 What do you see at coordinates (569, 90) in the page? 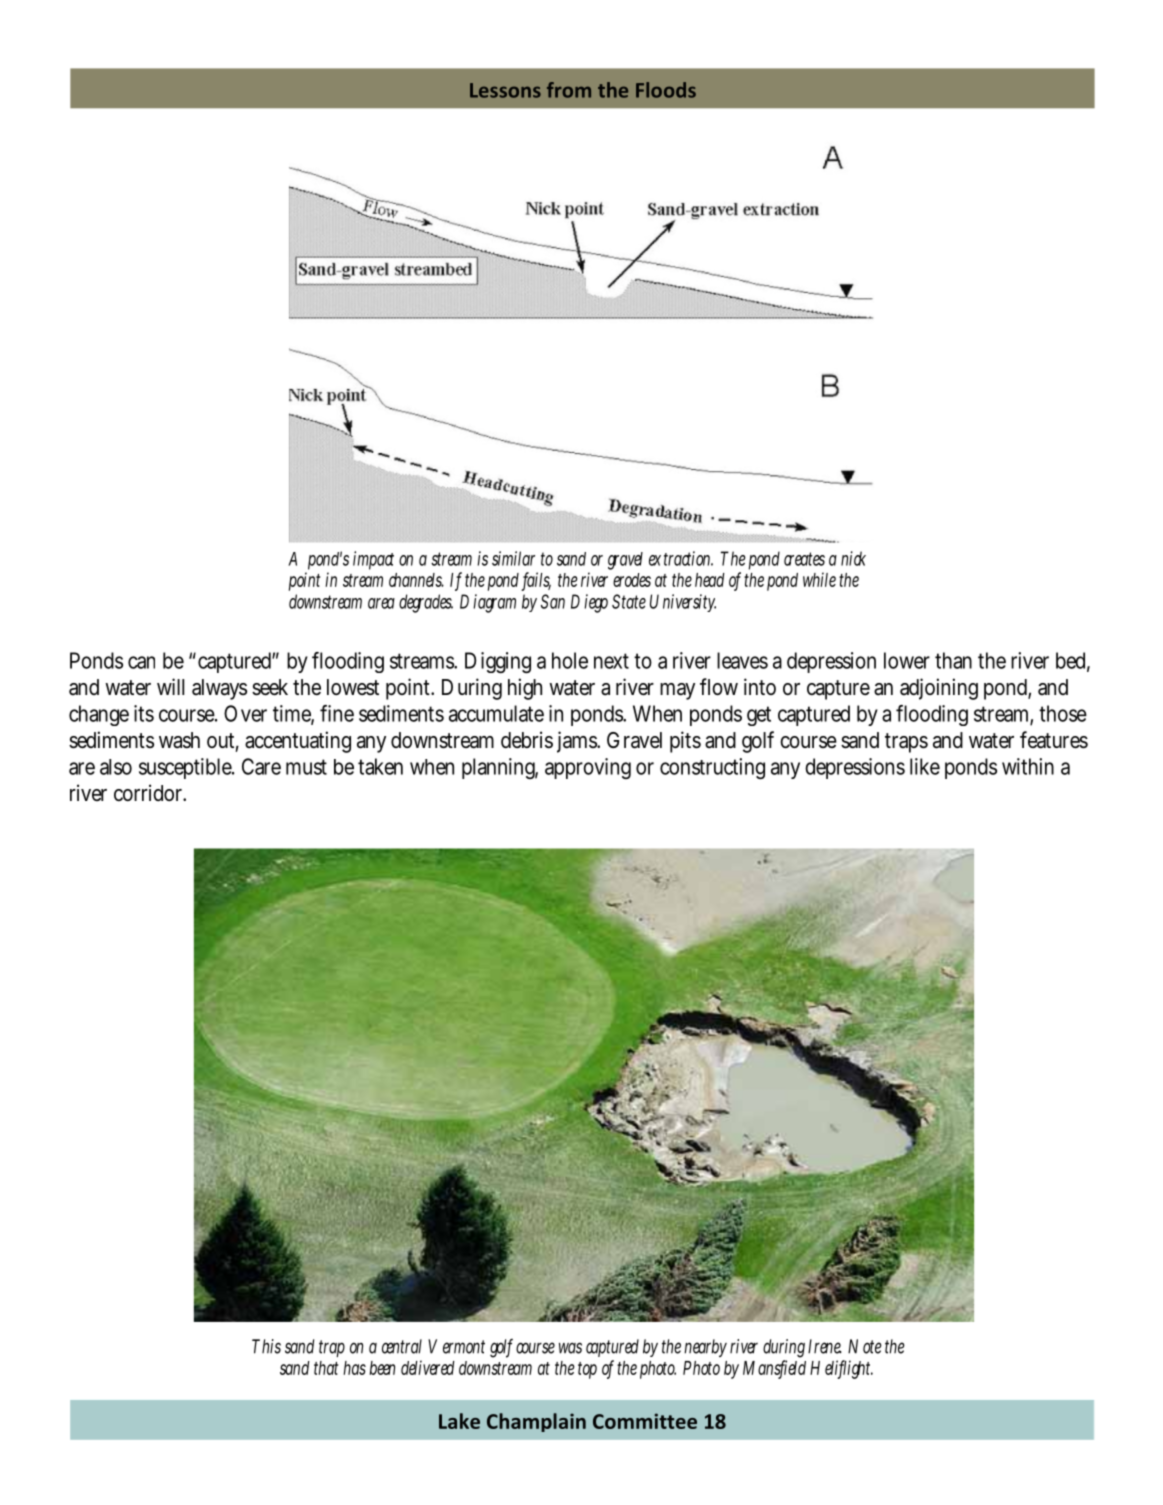
I see `from` at bounding box center [569, 90].
